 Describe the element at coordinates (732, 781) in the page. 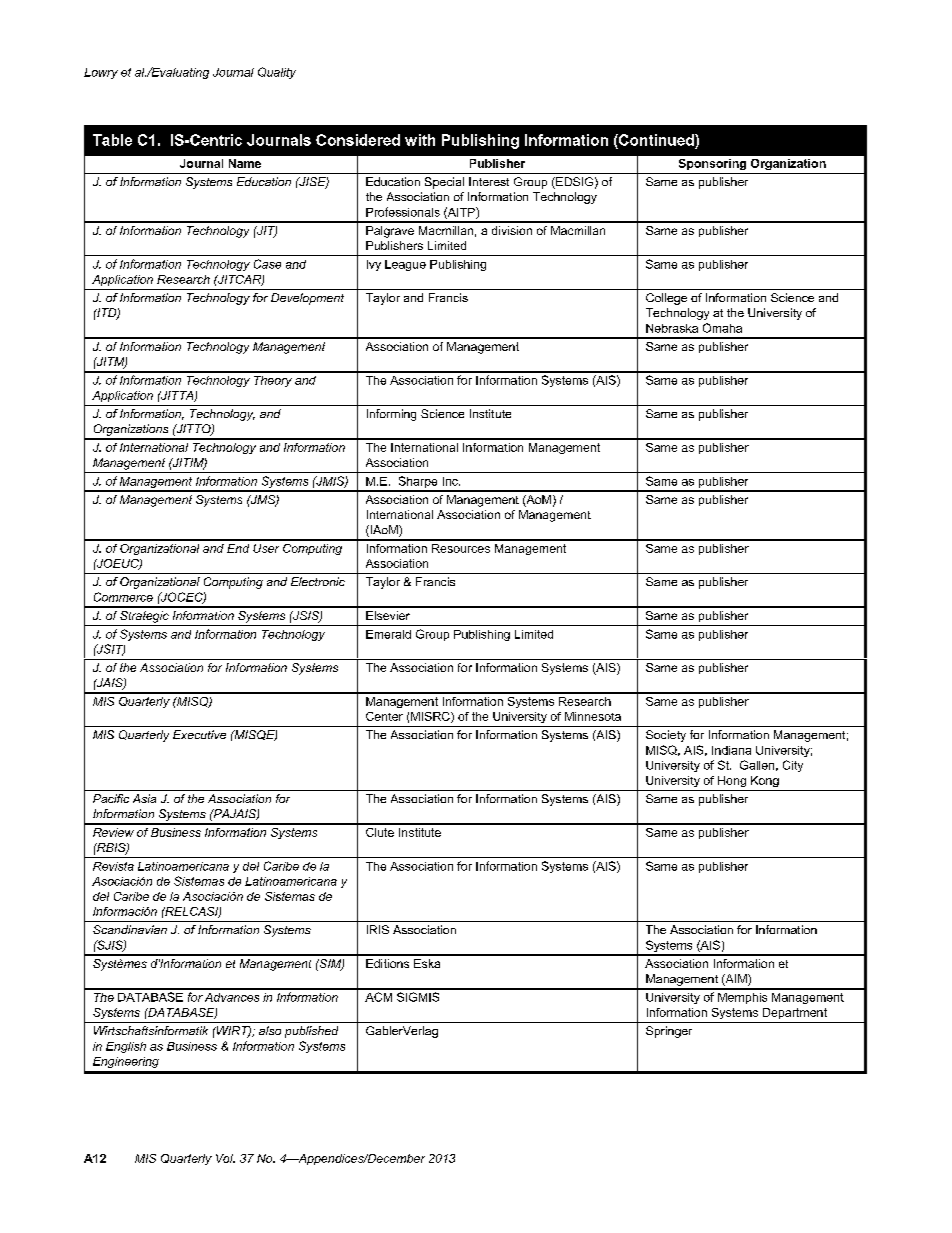

I see `Hong` at that location.
